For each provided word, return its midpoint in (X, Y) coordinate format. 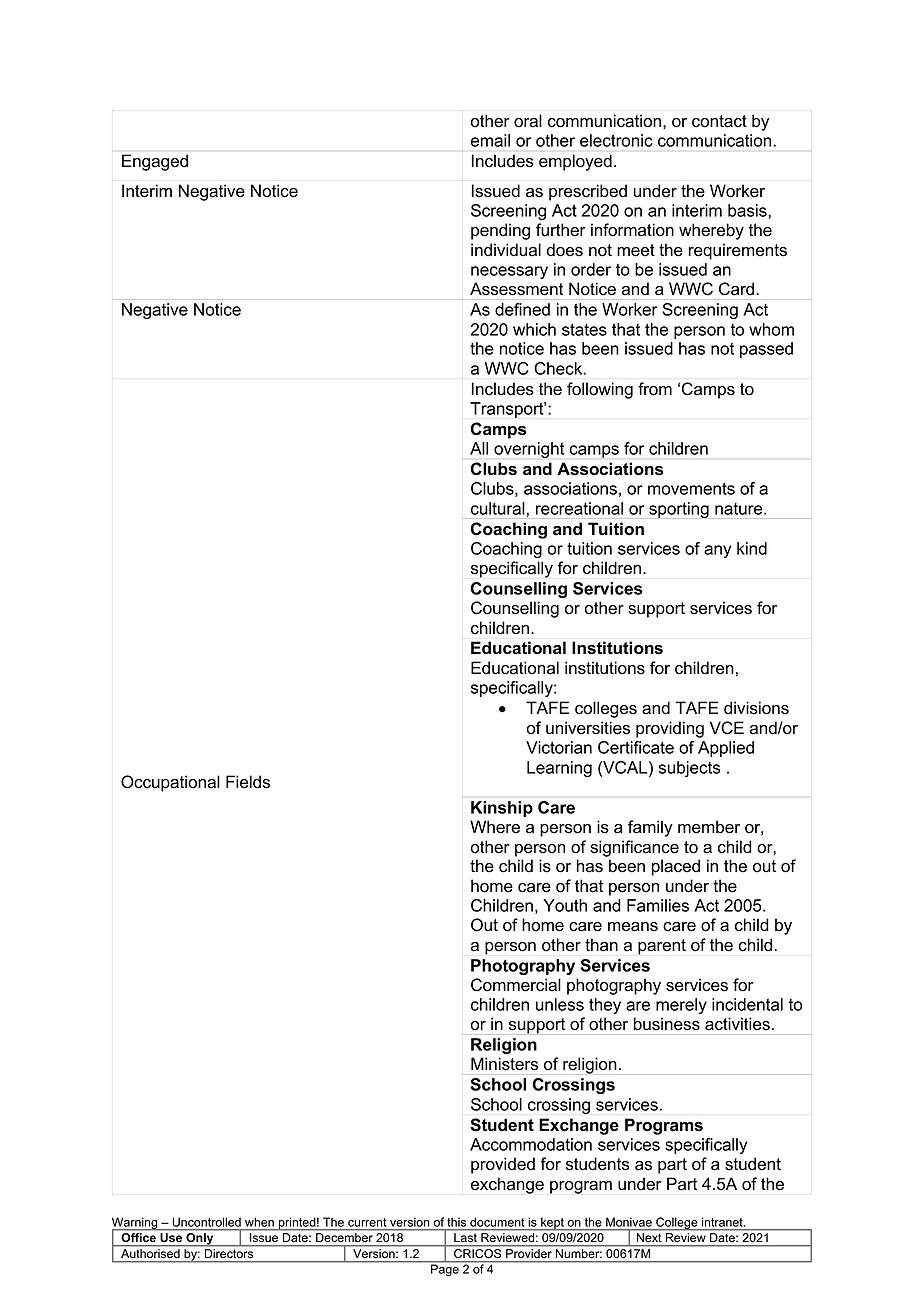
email (490, 140)
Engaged (155, 162)
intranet (723, 1222)
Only (200, 1239)
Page (445, 1270)
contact (719, 121)
